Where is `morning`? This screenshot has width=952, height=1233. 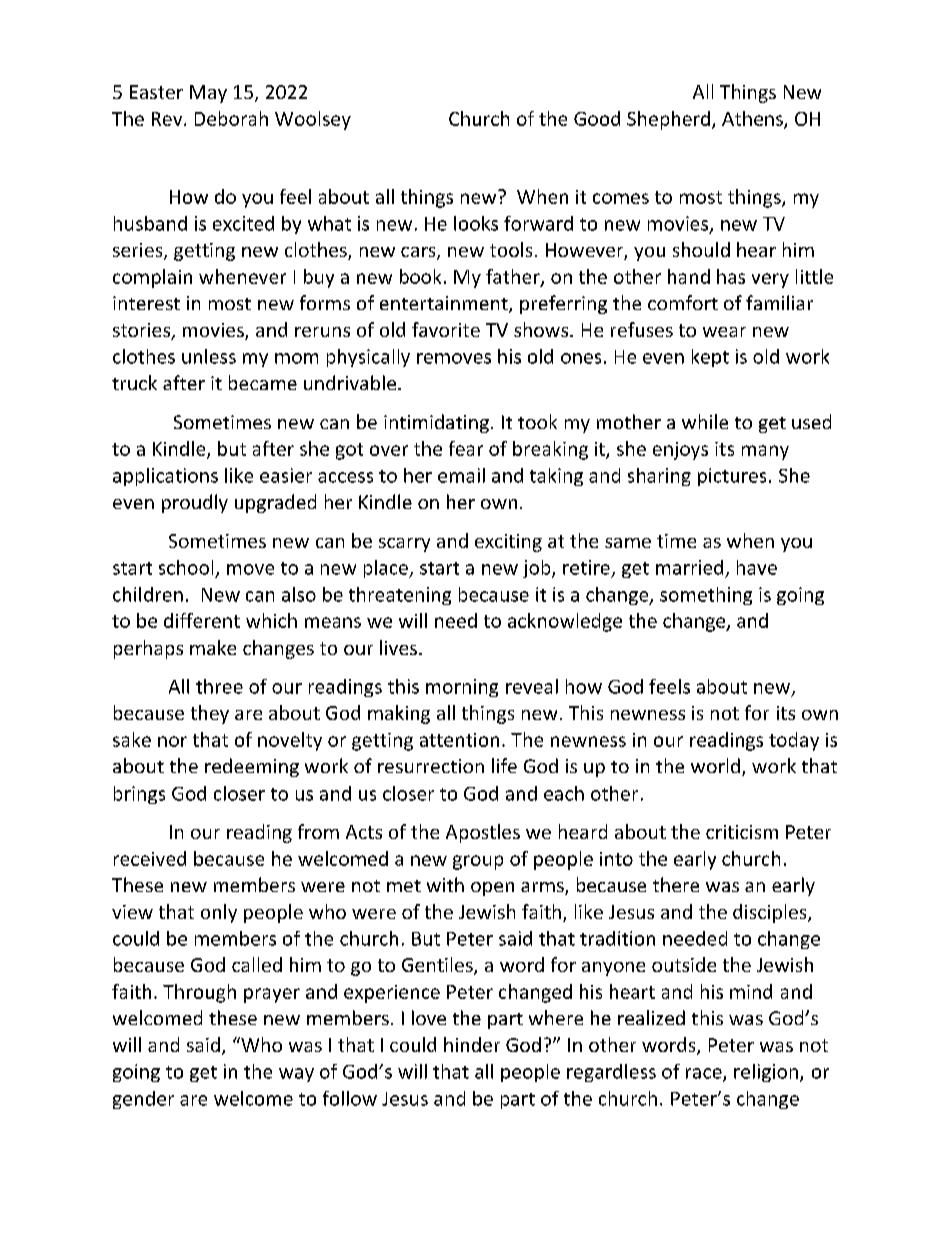 morning is located at coordinates (462, 688).
